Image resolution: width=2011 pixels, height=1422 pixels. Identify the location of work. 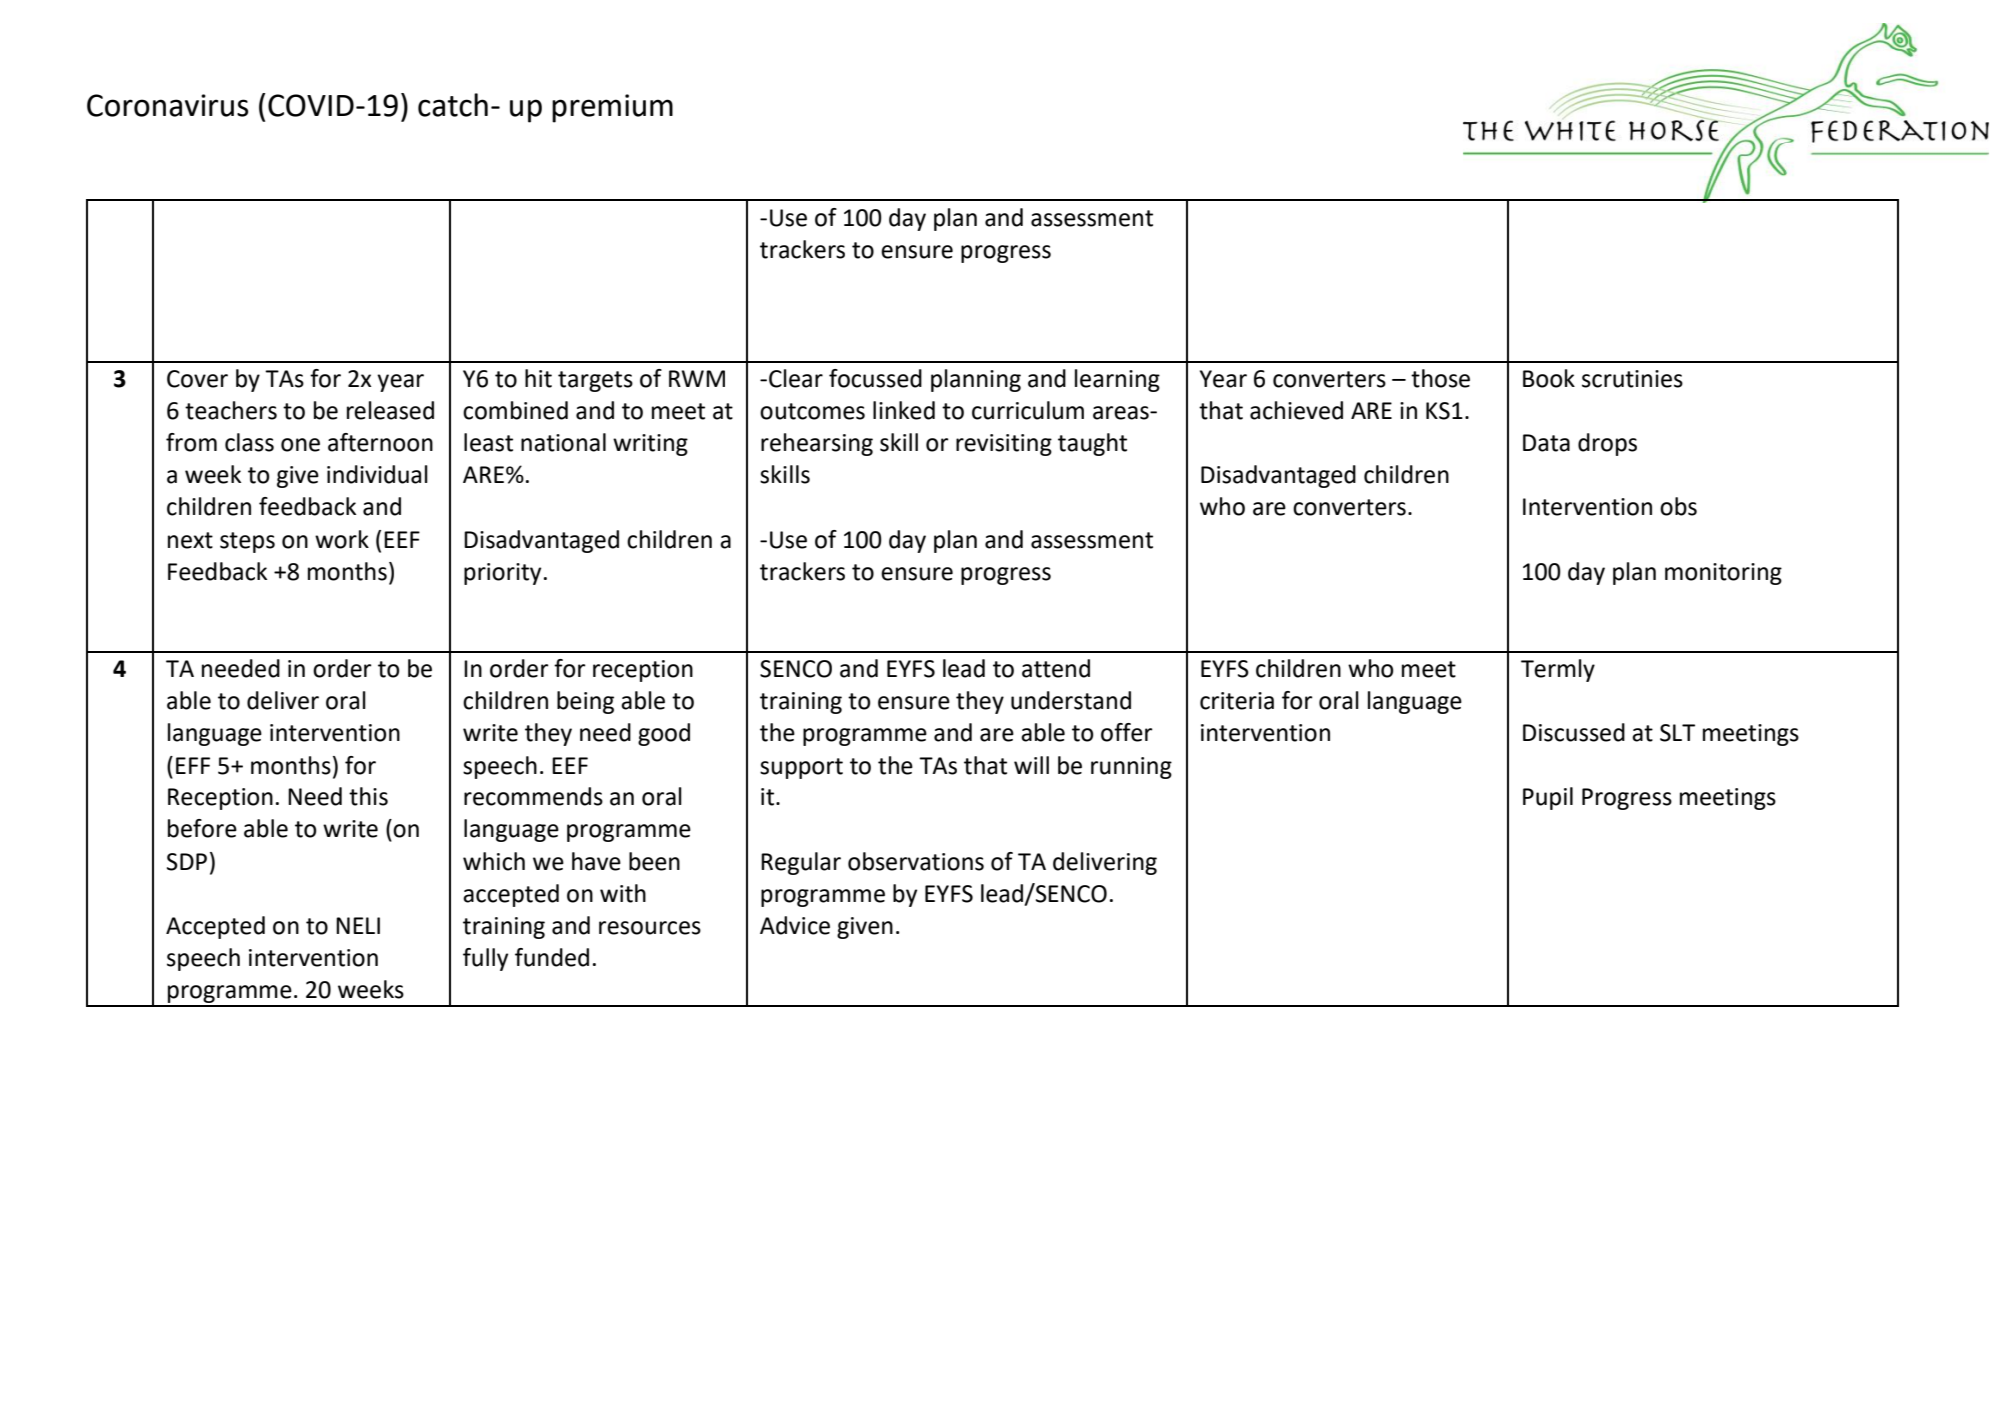
(342, 539).
